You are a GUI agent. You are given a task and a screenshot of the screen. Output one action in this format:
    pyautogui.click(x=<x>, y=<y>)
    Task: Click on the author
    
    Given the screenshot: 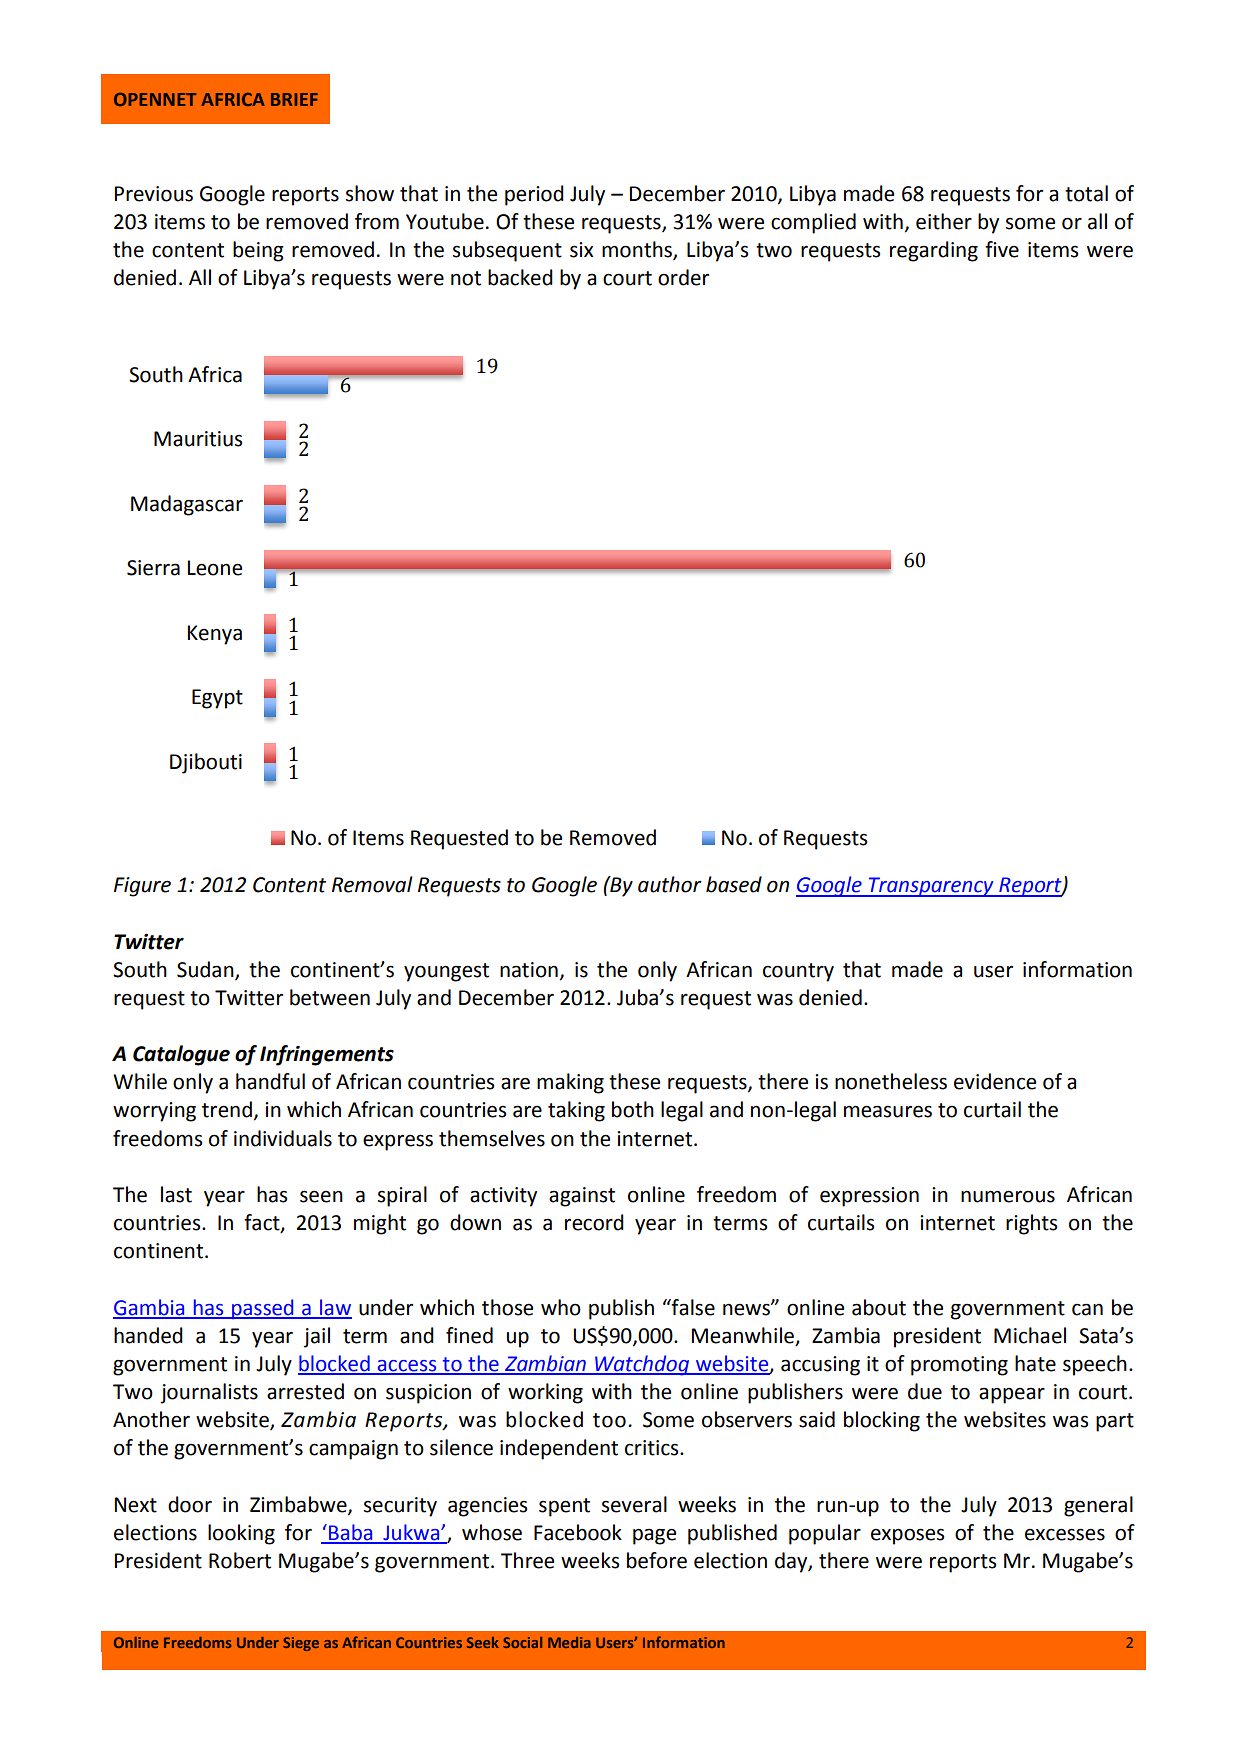 What is the action you would take?
    pyautogui.click(x=670, y=884)
